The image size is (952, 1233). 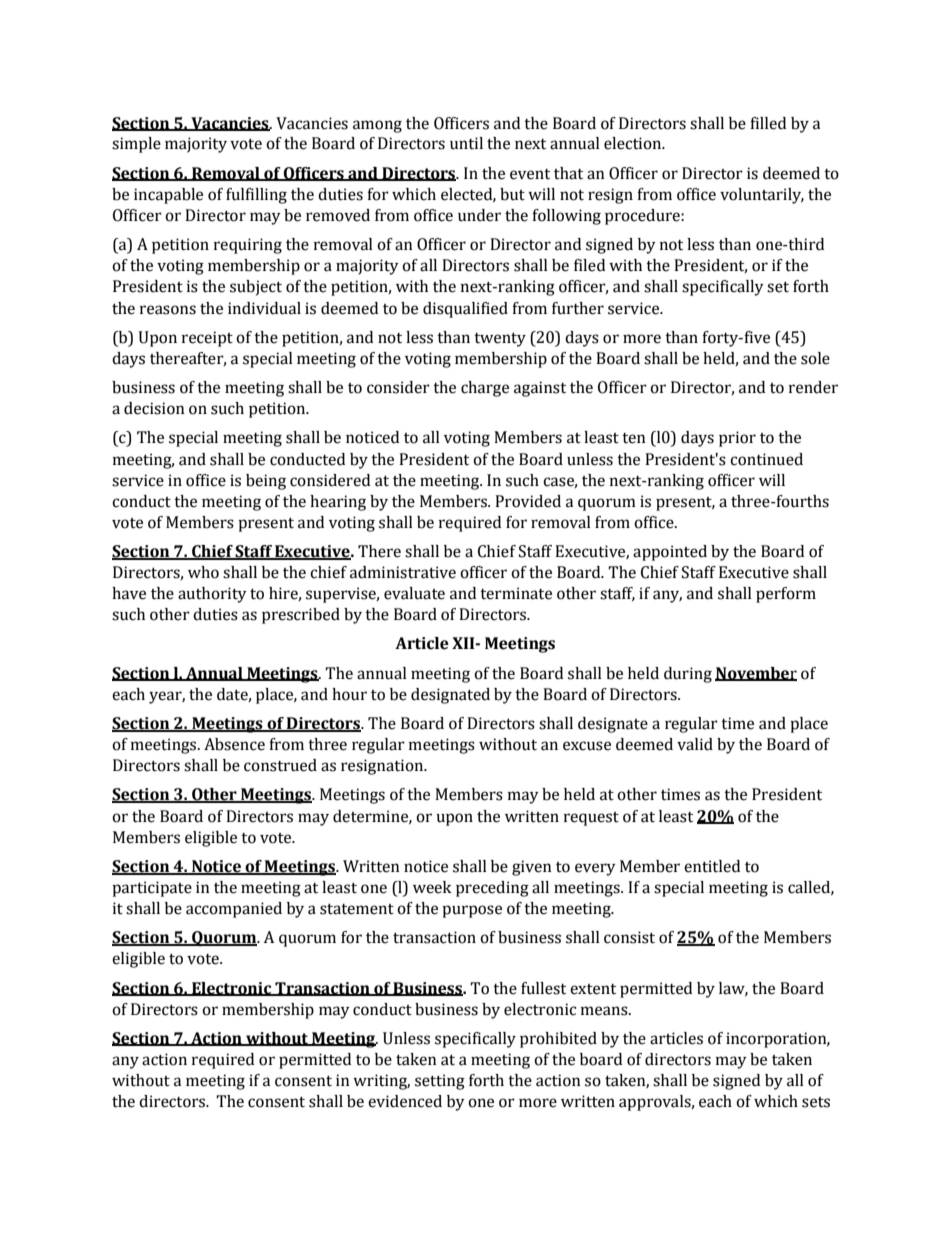 What do you see at coordinates (466, 143) in the screenshot?
I see `until` at bounding box center [466, 143].
